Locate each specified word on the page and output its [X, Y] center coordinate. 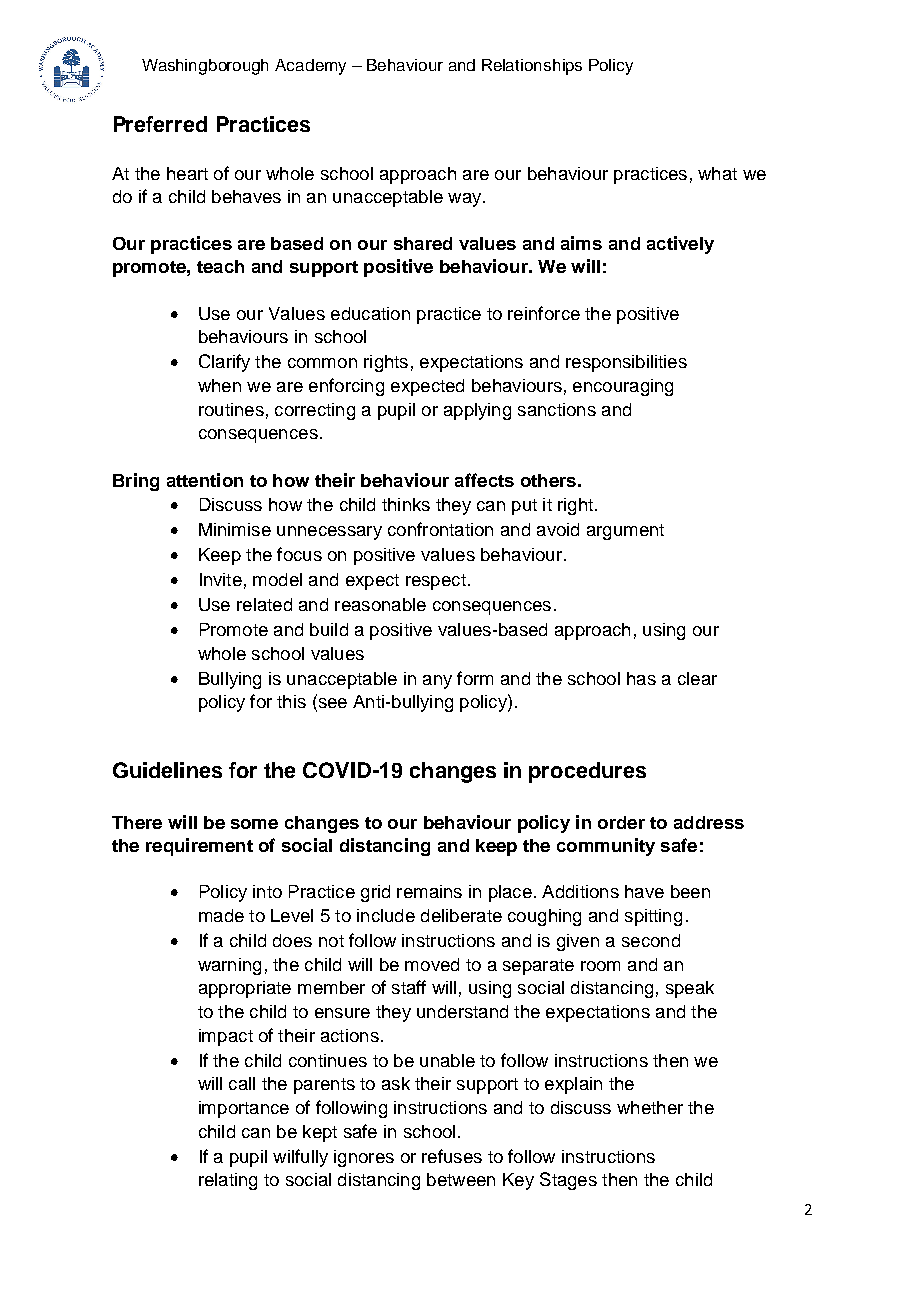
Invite [221, 579]
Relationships [532, 67]
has [641, 678]
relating [228, 1181]
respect [436, 582]
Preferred [160, 124]
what [717, 173]
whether [650, 1107]
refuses [452, 1156]
